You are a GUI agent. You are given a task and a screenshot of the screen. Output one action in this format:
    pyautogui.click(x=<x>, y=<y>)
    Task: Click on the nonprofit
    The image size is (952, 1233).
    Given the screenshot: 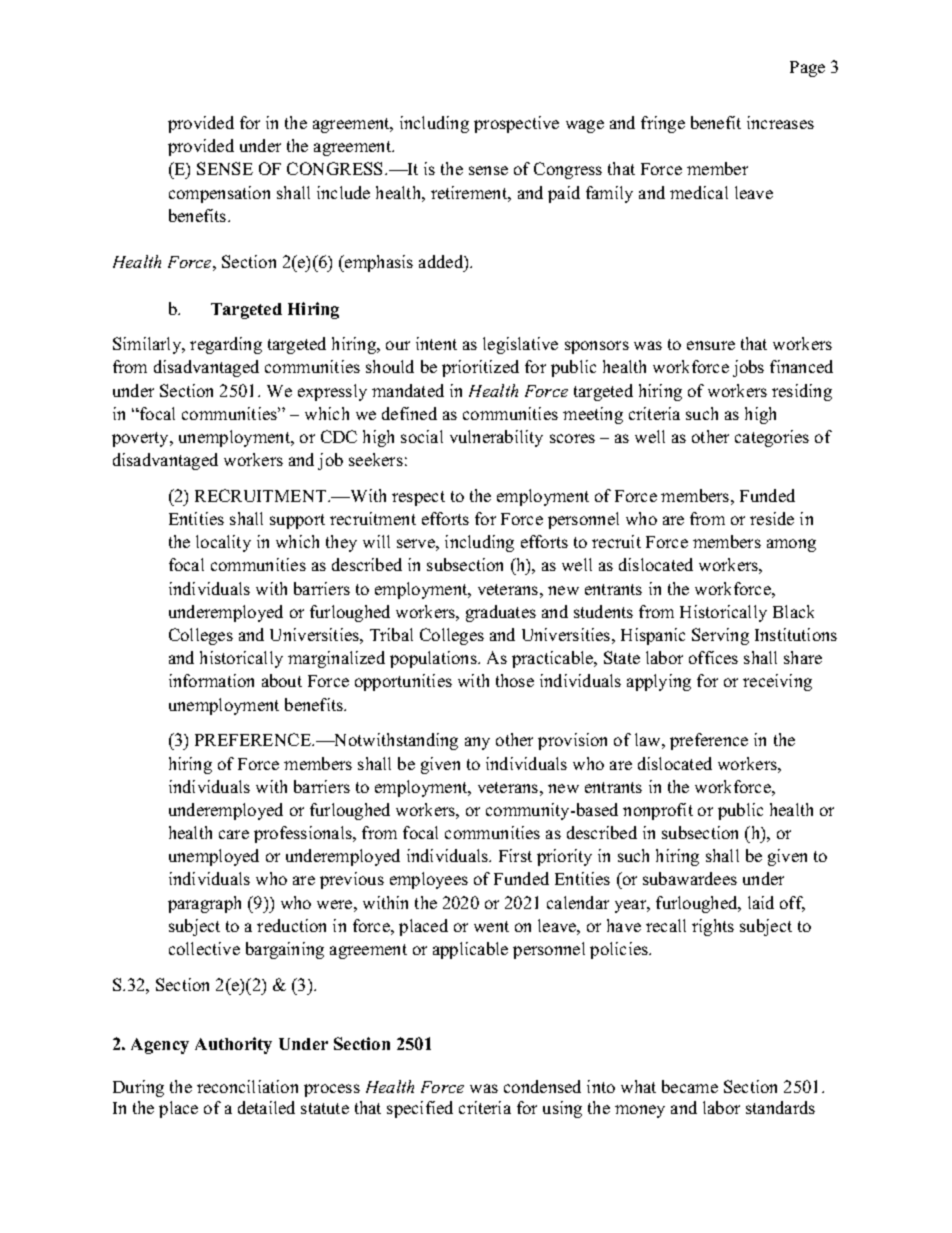 What is the action you would take?
    pyautogui.click(x=658, y=811)
